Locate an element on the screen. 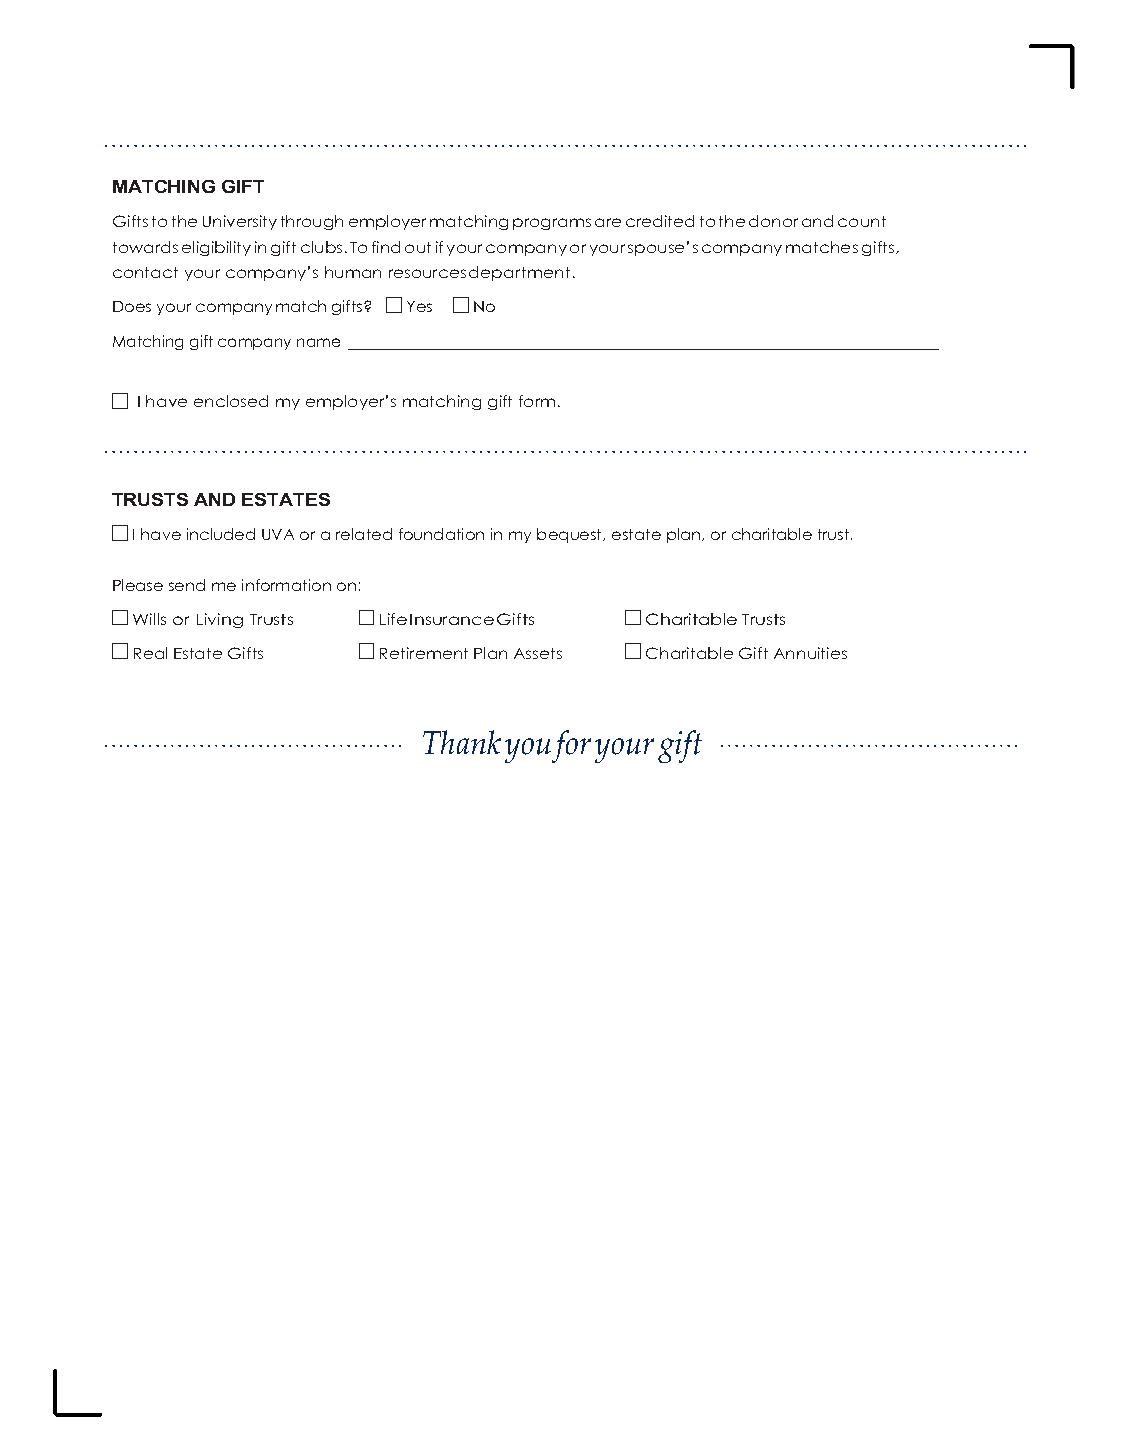  eligibility is located at coordinates (216, 248).
